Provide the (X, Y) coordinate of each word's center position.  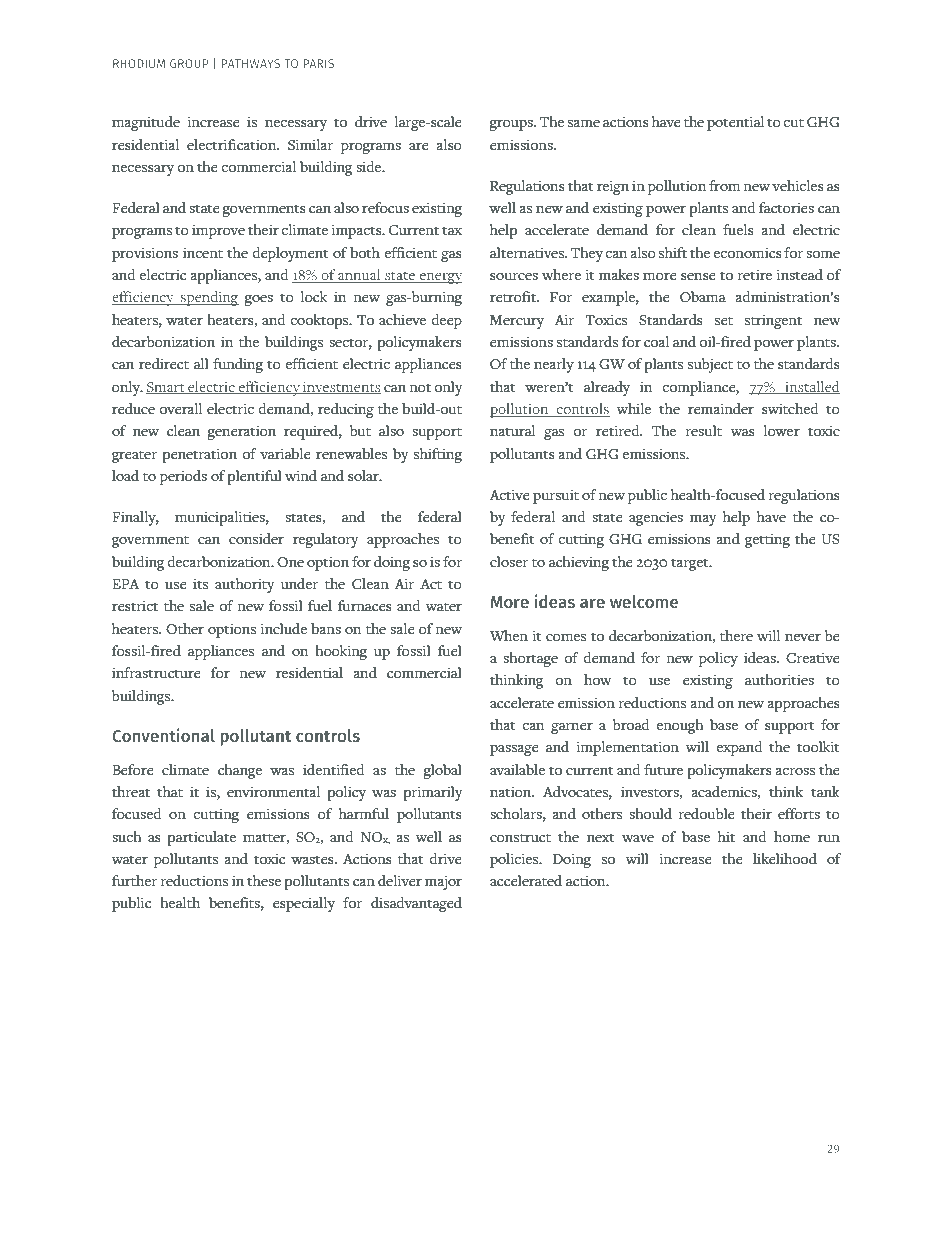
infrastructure (156, 673)
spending (209, 298)
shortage (530, 659)
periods (183, 477)
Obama (703, 297)
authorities (779, 680)
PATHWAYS (250, 63)
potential (735, 123)
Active (510, 494)
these (264, 881)
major (443, 882)
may (703, 520)
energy (439, 278)
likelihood (785, 858)
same (584, 123)
